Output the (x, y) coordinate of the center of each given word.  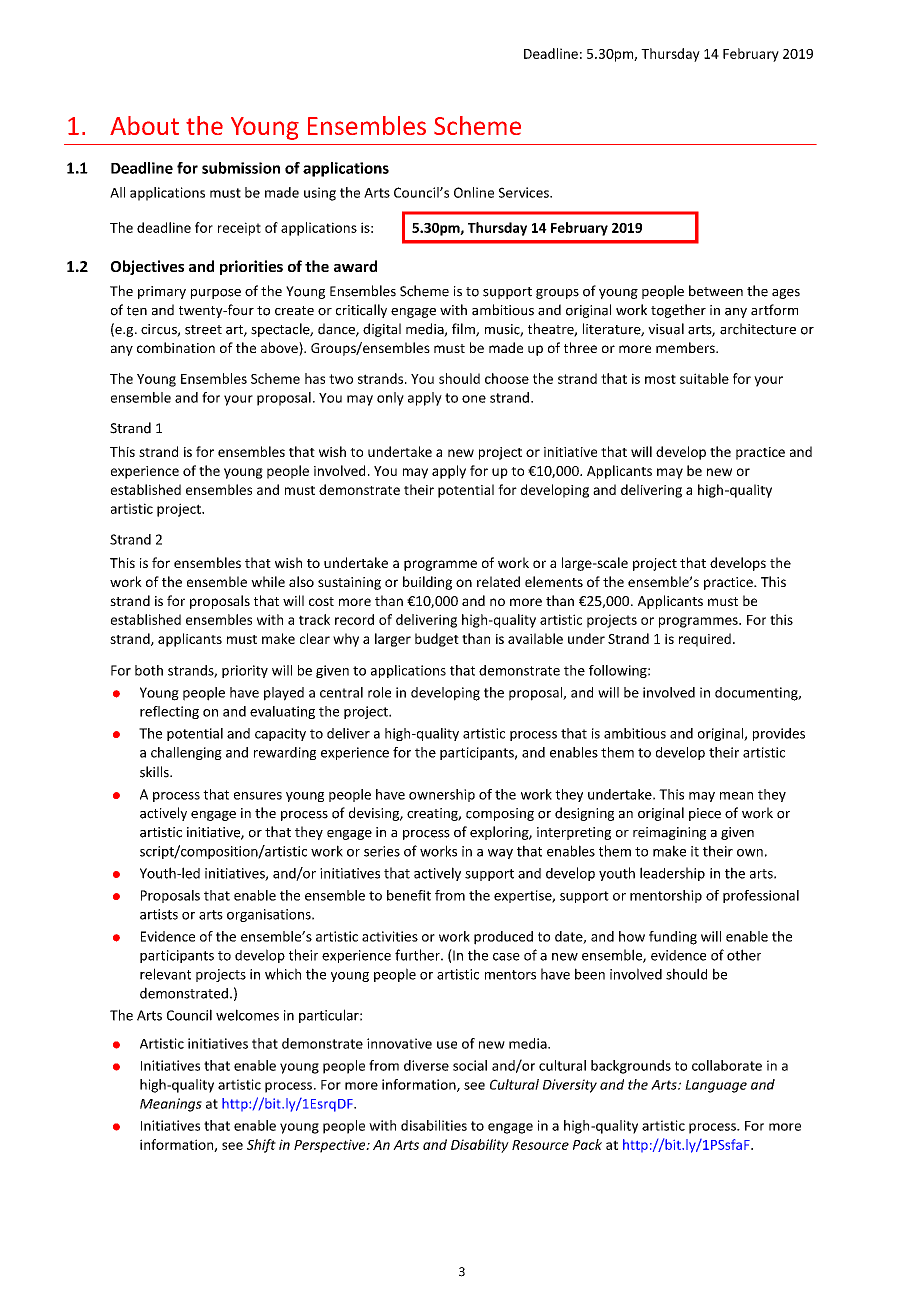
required (705, 640)
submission (241, 168)
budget (437, 640)
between (716, 291)
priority (245, 671)
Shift (261, 1146)
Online (474, 192)
